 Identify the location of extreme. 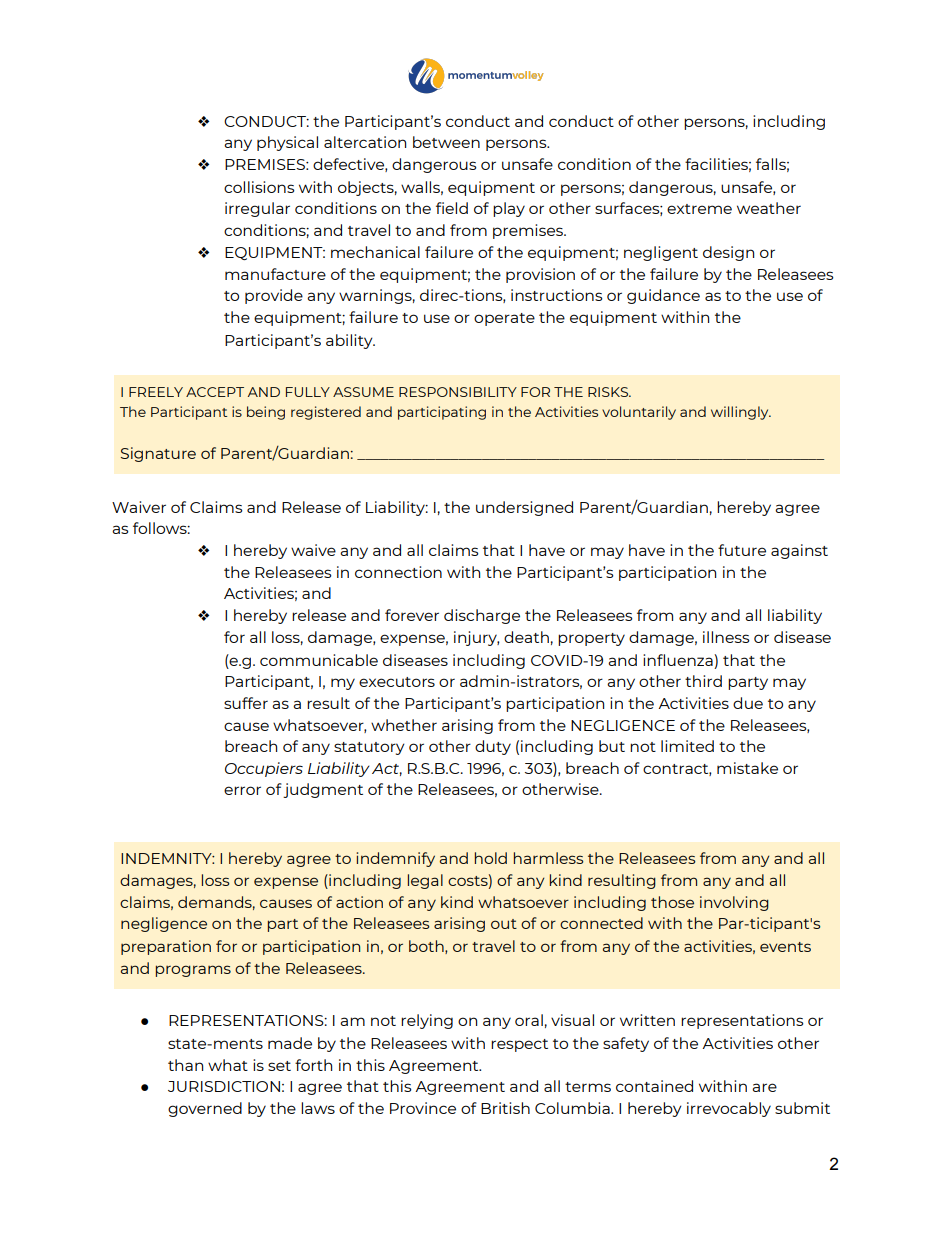
(699, 209).
